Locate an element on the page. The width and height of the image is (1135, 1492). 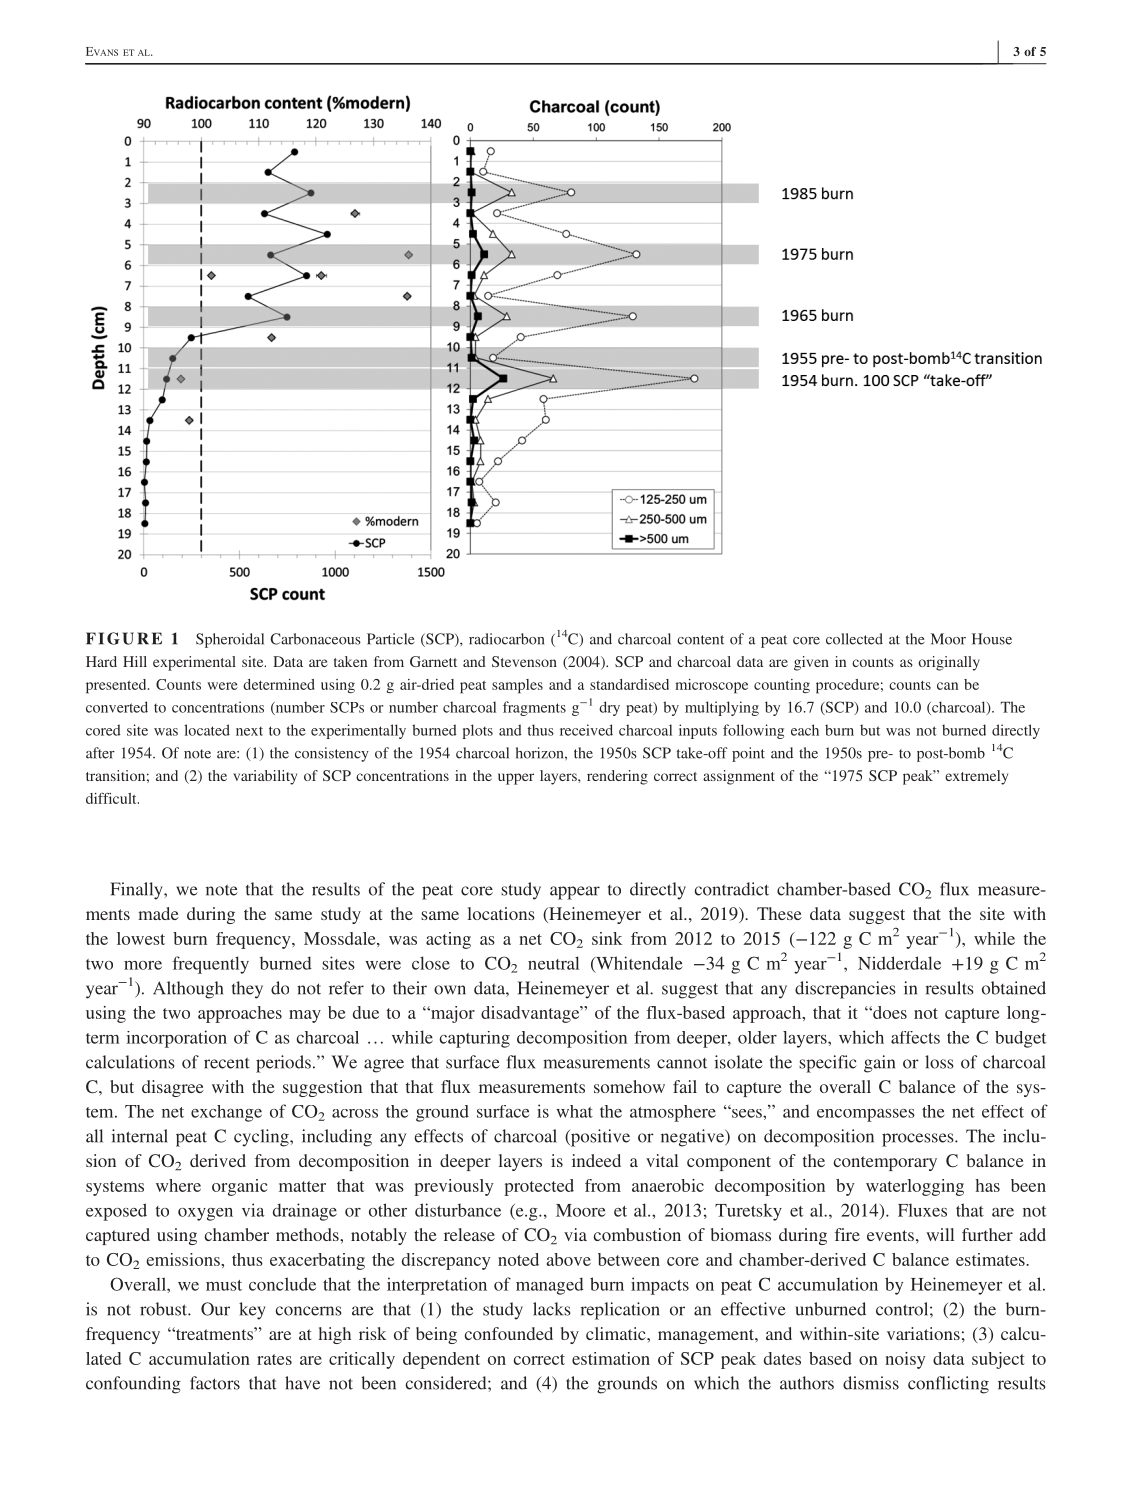
what is located at coordinates (574, 1111).
